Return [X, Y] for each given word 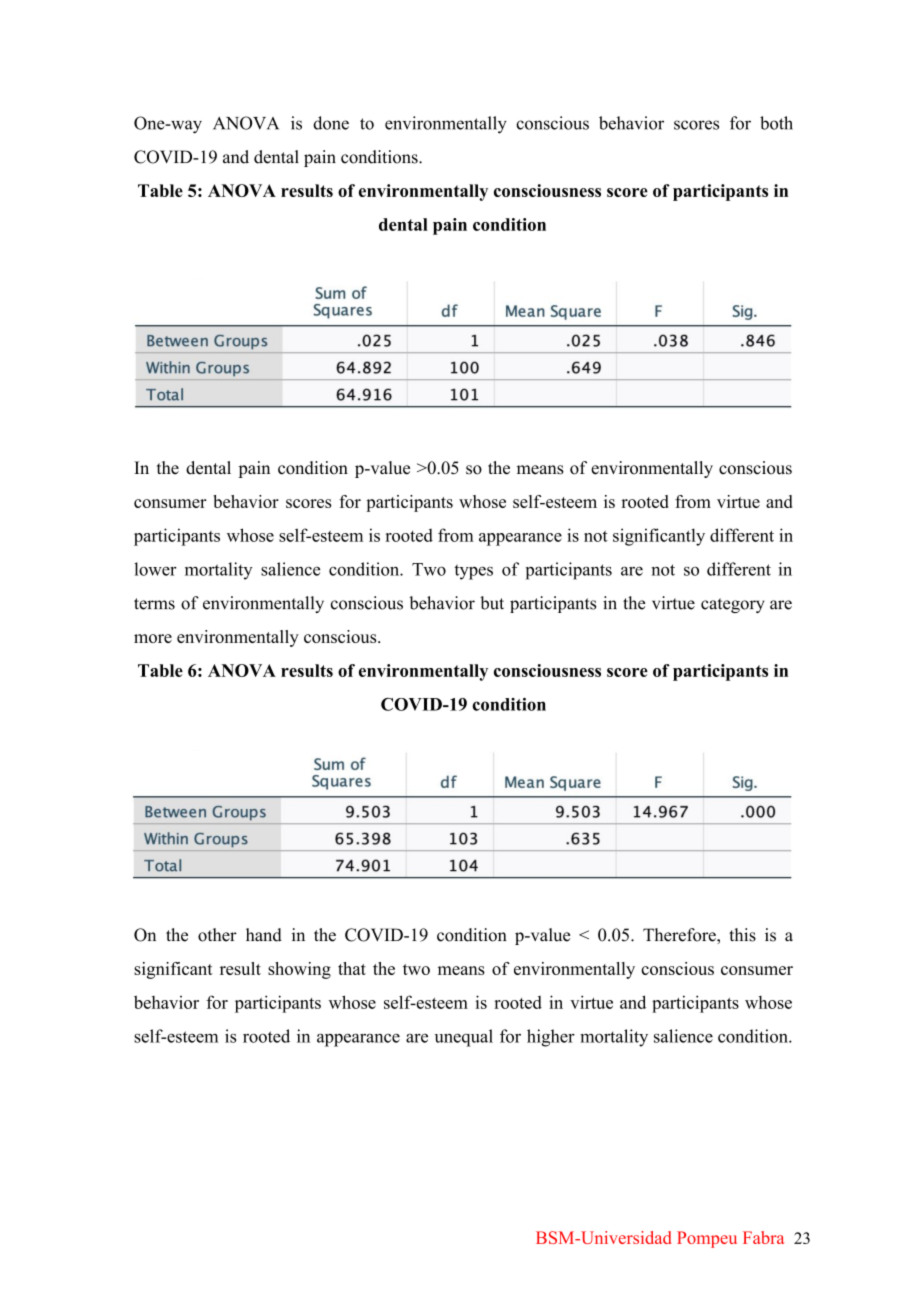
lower [155, 569]
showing [299, 970]
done [331, 123]
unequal [464, 1038]
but [492, 603]
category [733, 605]
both [776, 123]
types [473, 572]
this [742, 935]
